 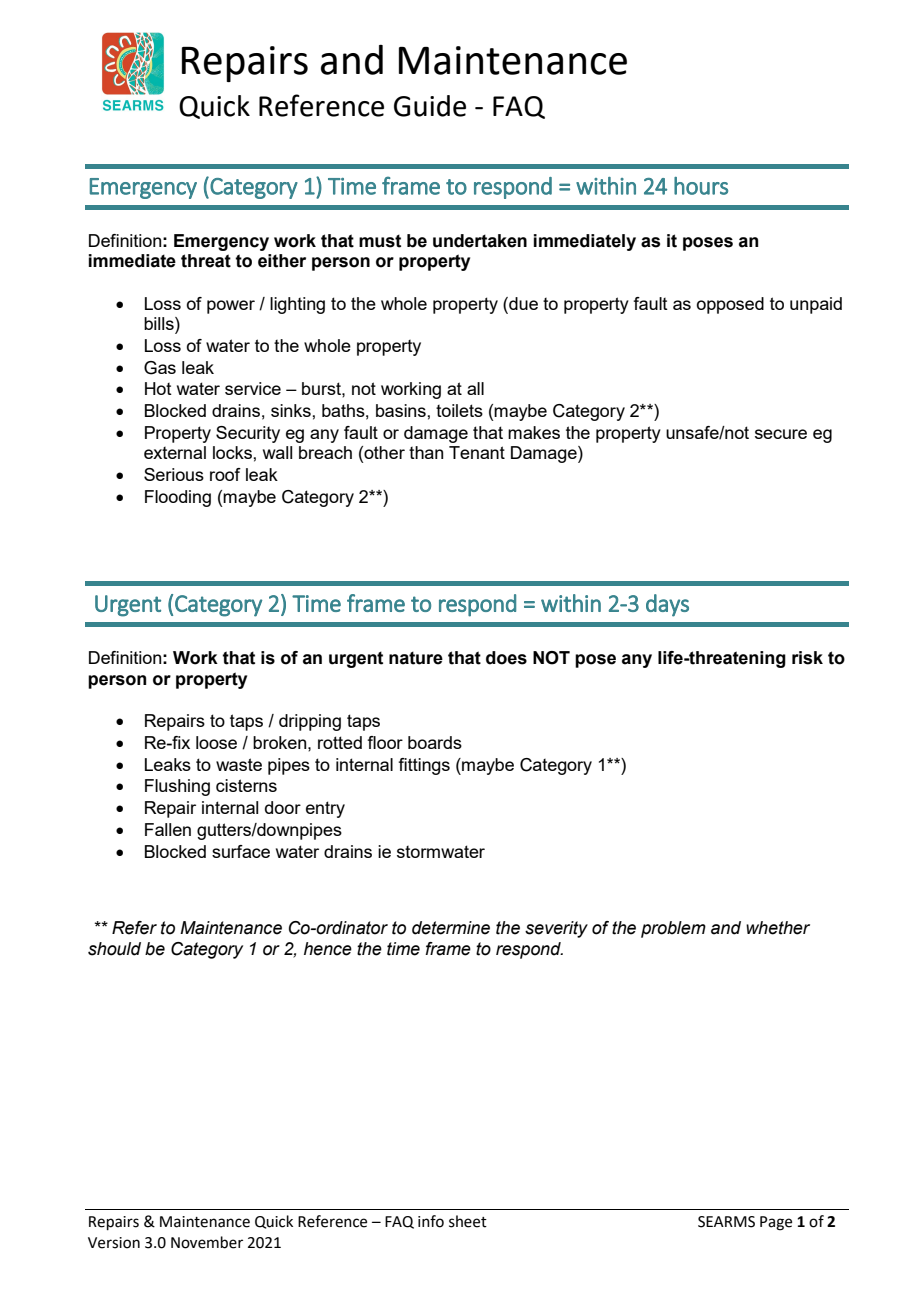 What do you see at coordinates (114, 949) in the screenshot?
I see `should` at bounding box center [114, 949].
